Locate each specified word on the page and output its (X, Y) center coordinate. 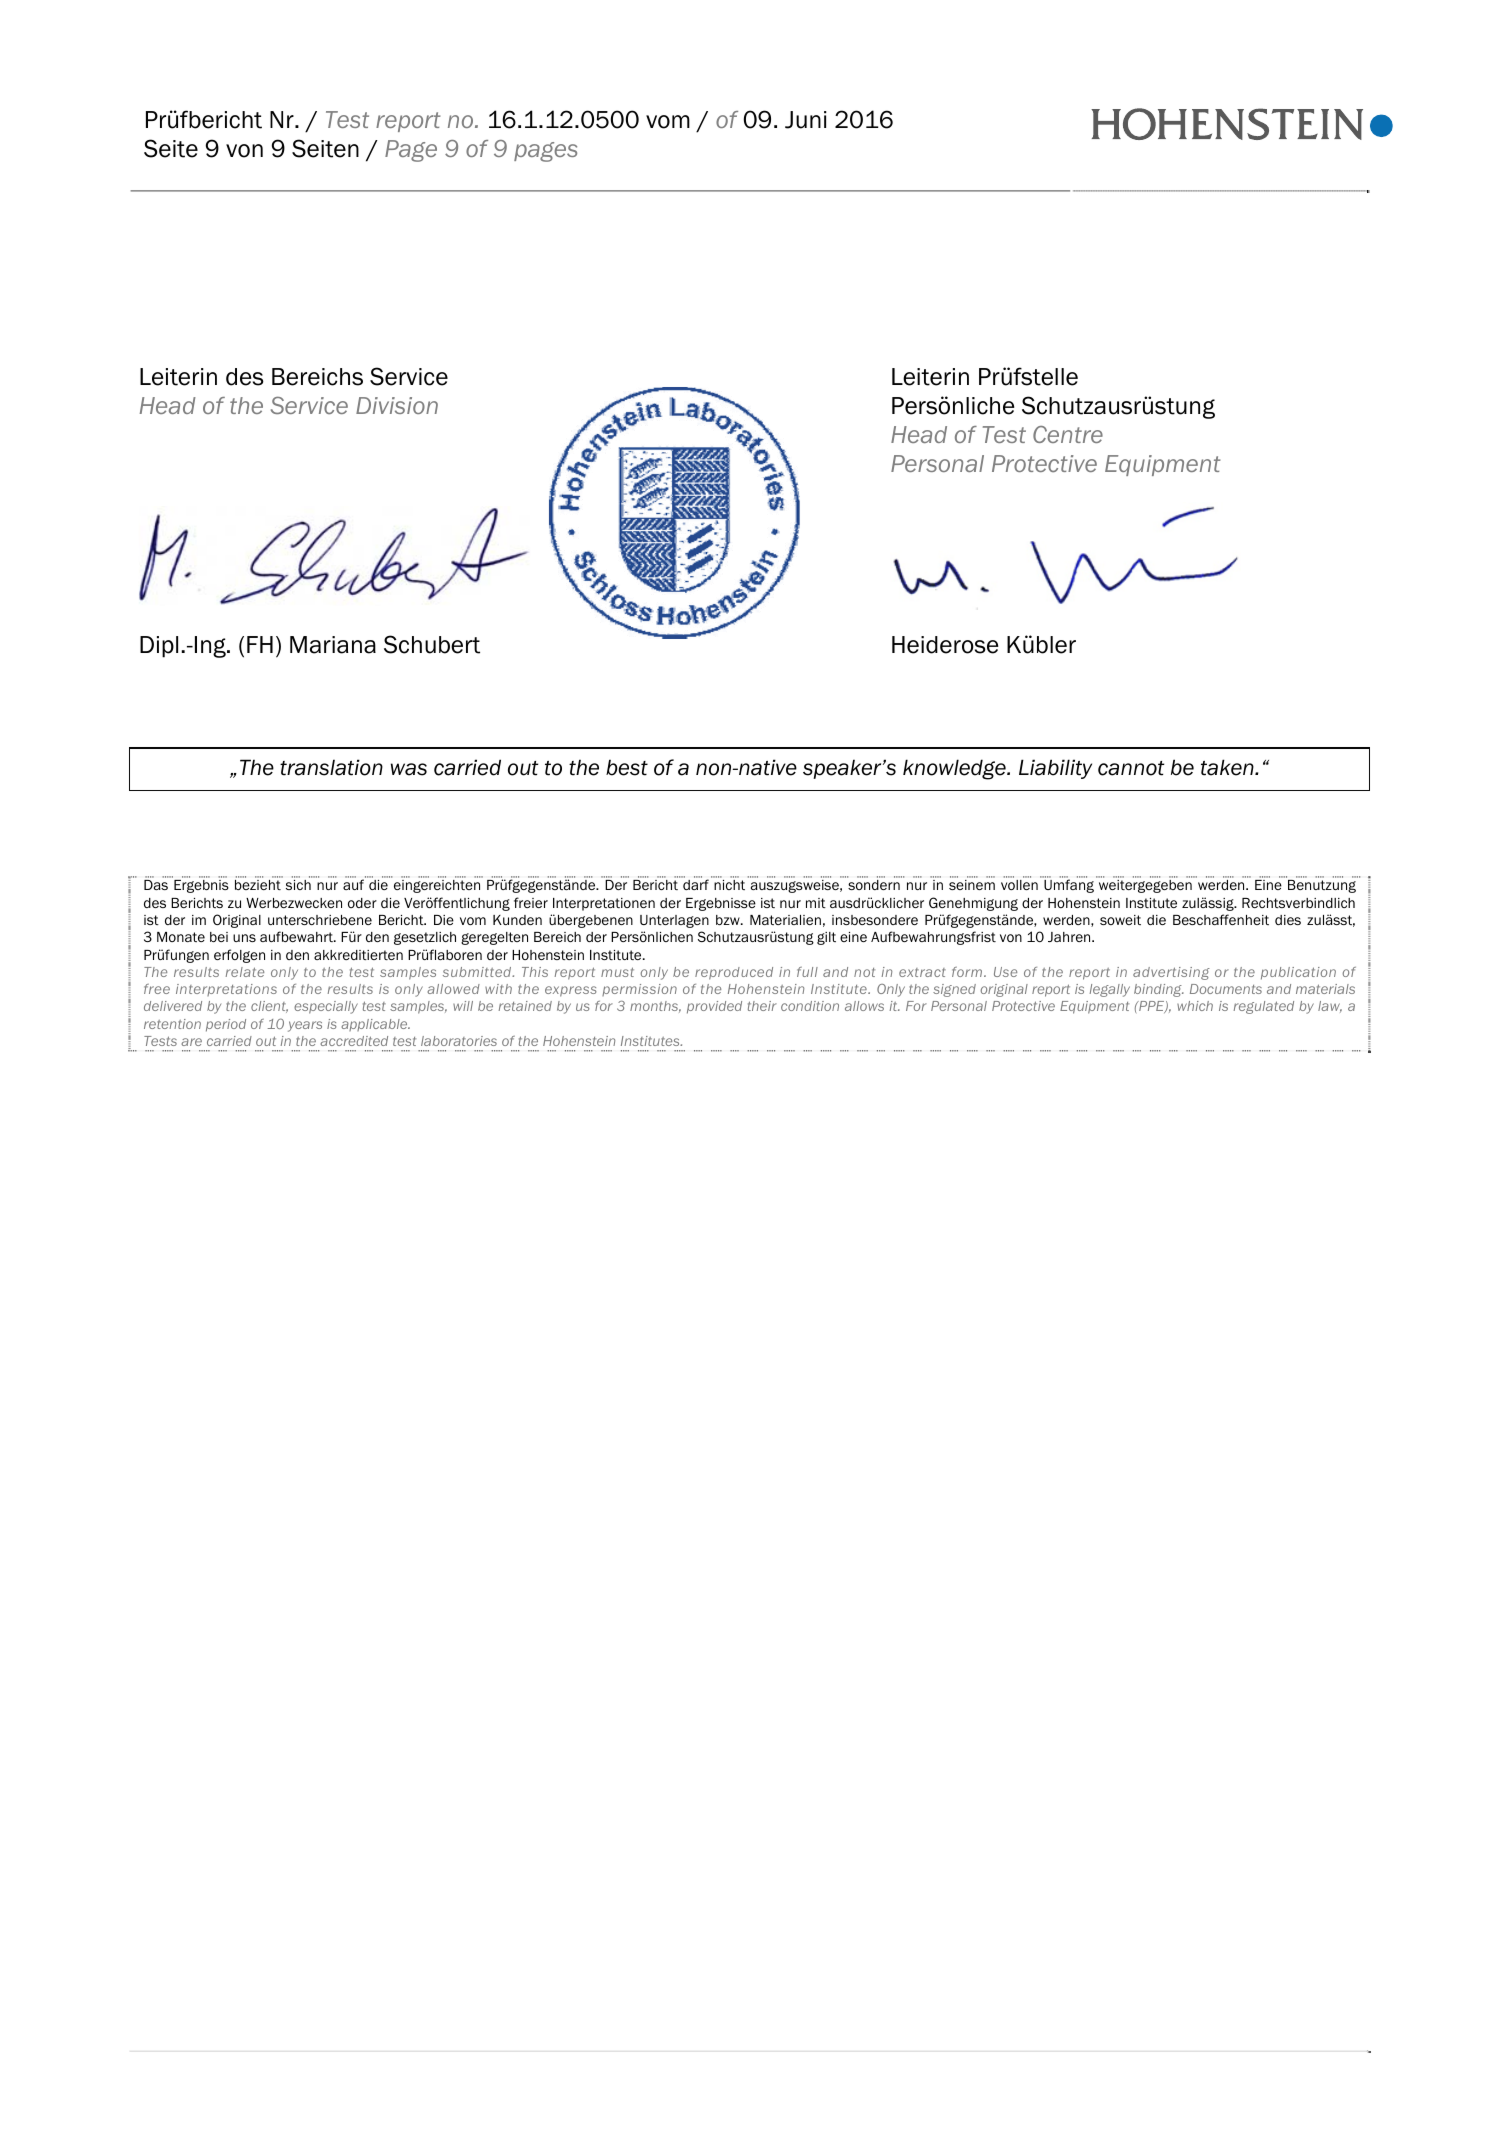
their (762, 1006)
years (305, 1026)
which (1195, 1006)
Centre (1068, 434)
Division (397, 405)
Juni (806, 120)
